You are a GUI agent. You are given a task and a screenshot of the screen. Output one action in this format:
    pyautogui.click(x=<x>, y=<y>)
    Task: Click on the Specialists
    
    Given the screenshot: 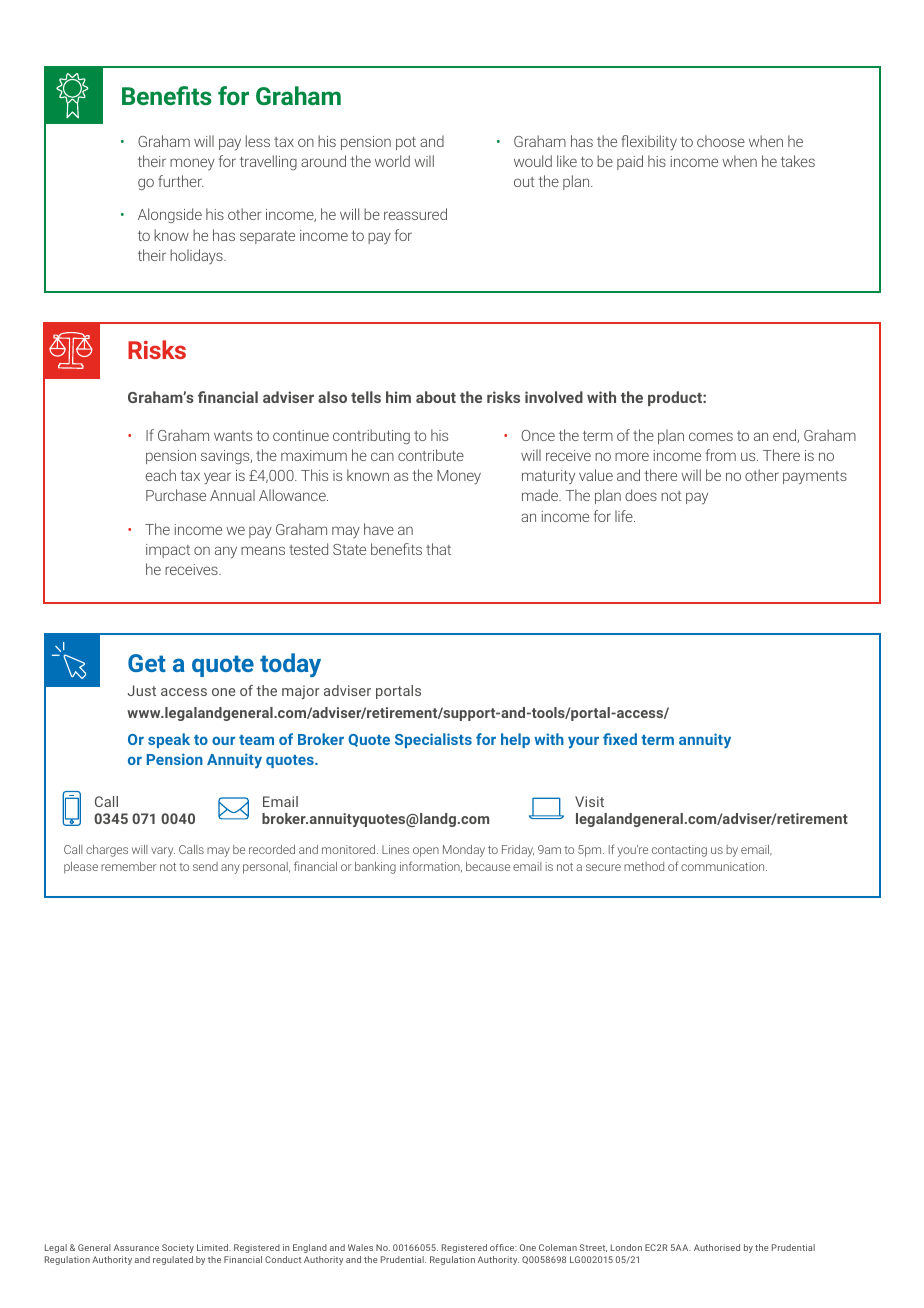 What is the action you would take?
    pyautogui.click(x=433, y=740)
